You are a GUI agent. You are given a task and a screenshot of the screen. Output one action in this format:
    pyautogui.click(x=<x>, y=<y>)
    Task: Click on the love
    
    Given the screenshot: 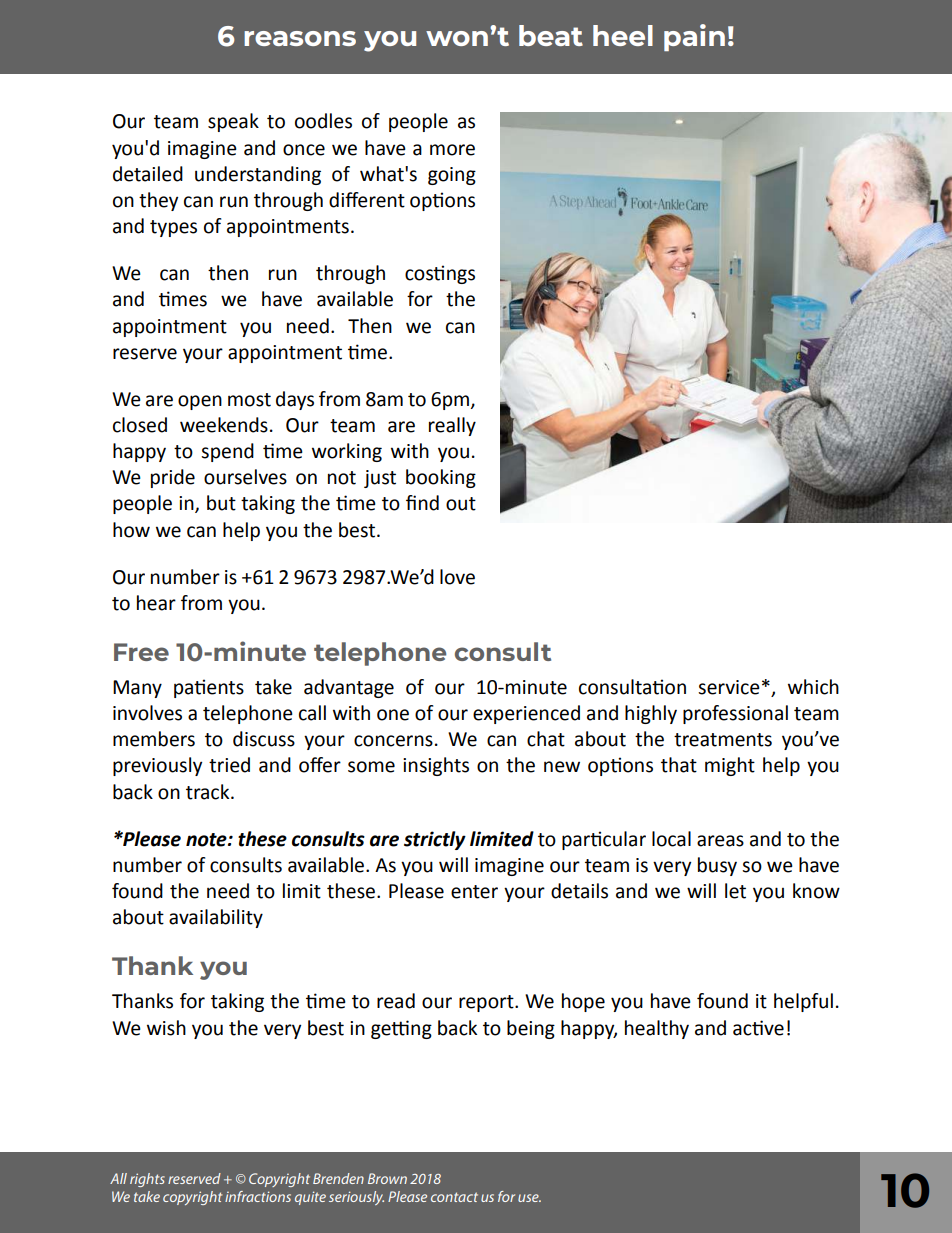 What is the action you would take?
    pyautogui.click(x=457, y=577)
